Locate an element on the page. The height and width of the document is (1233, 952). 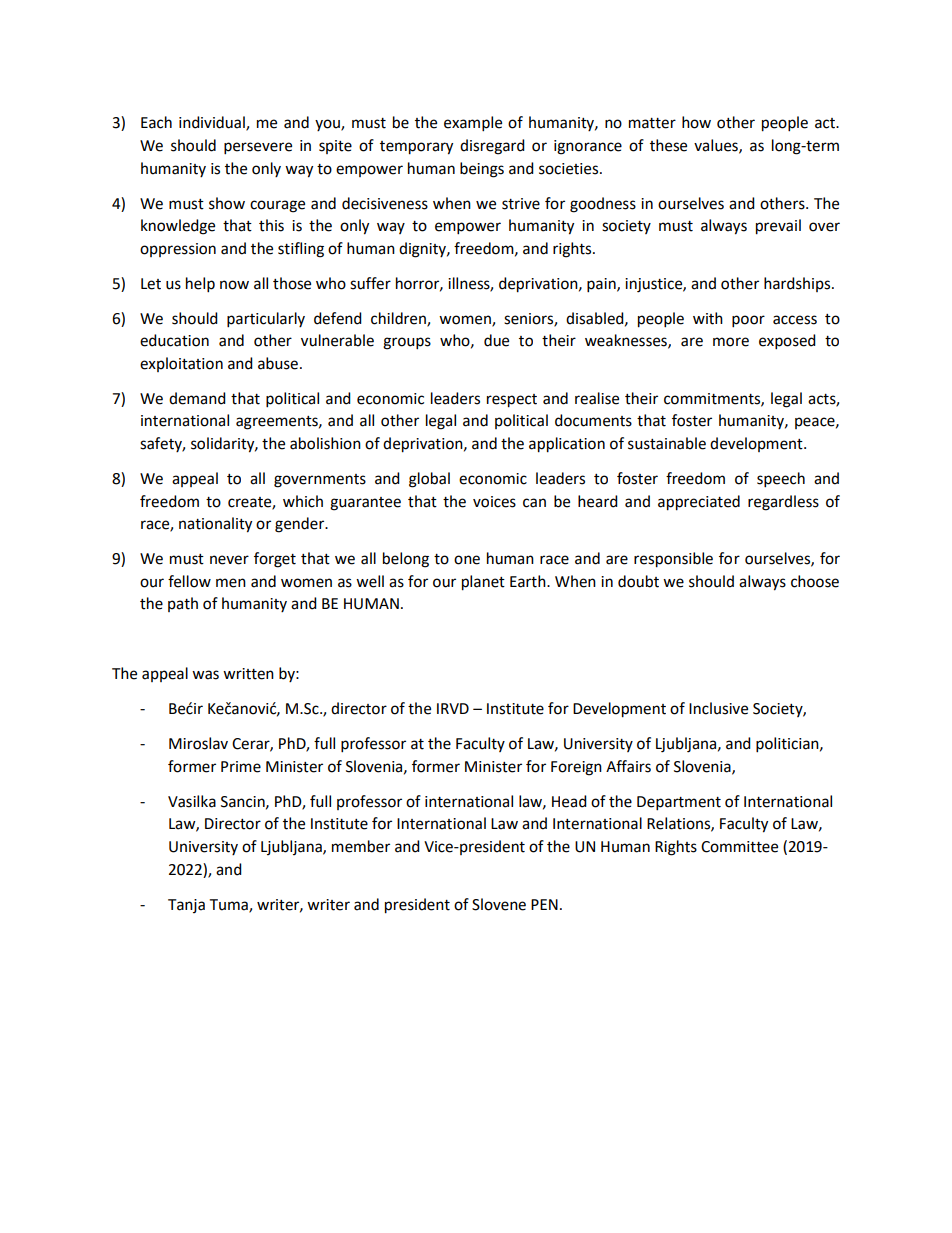
particularly is located at coordinates (266, 320).
